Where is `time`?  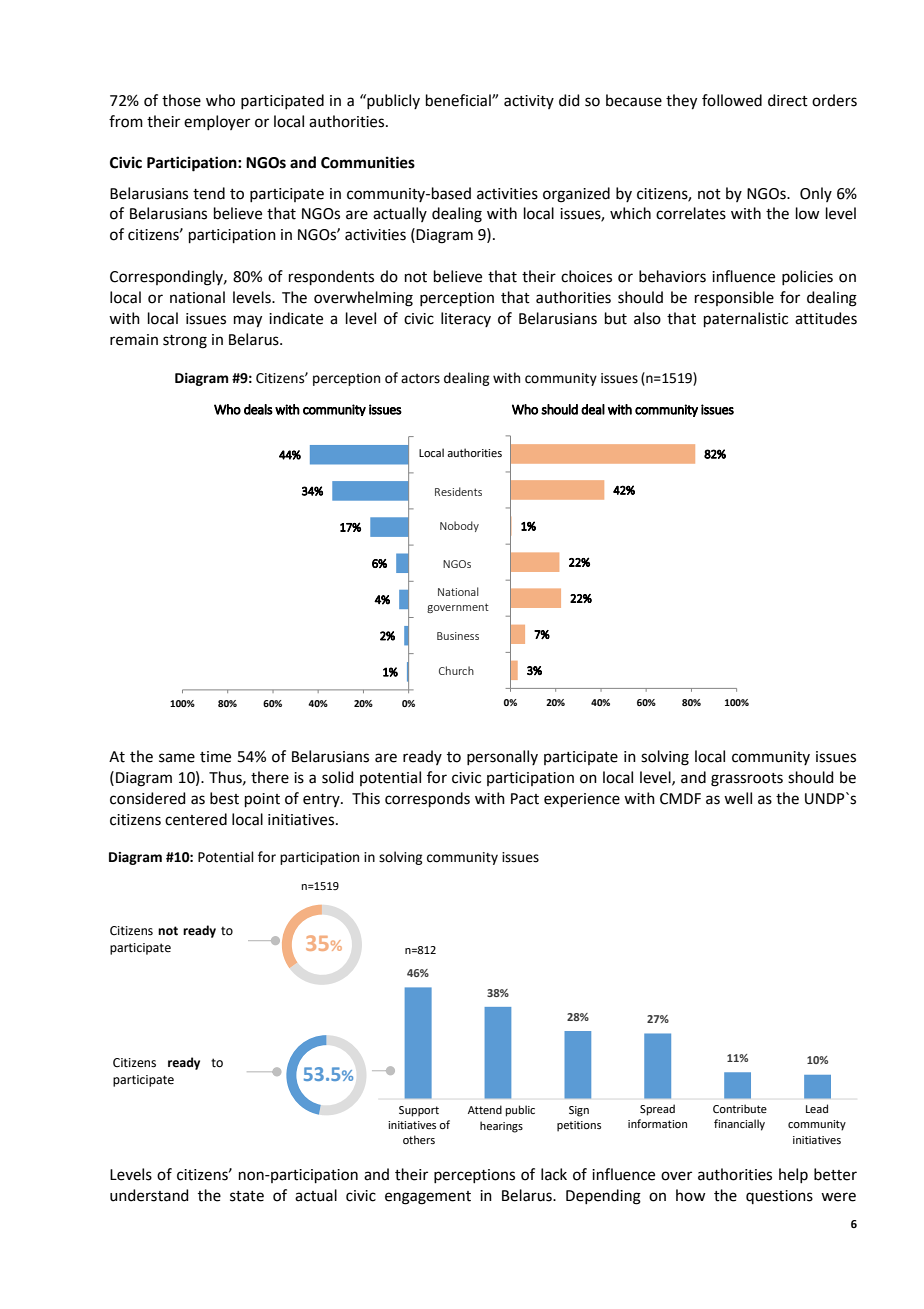 time is located at coordinates (215, 757).
